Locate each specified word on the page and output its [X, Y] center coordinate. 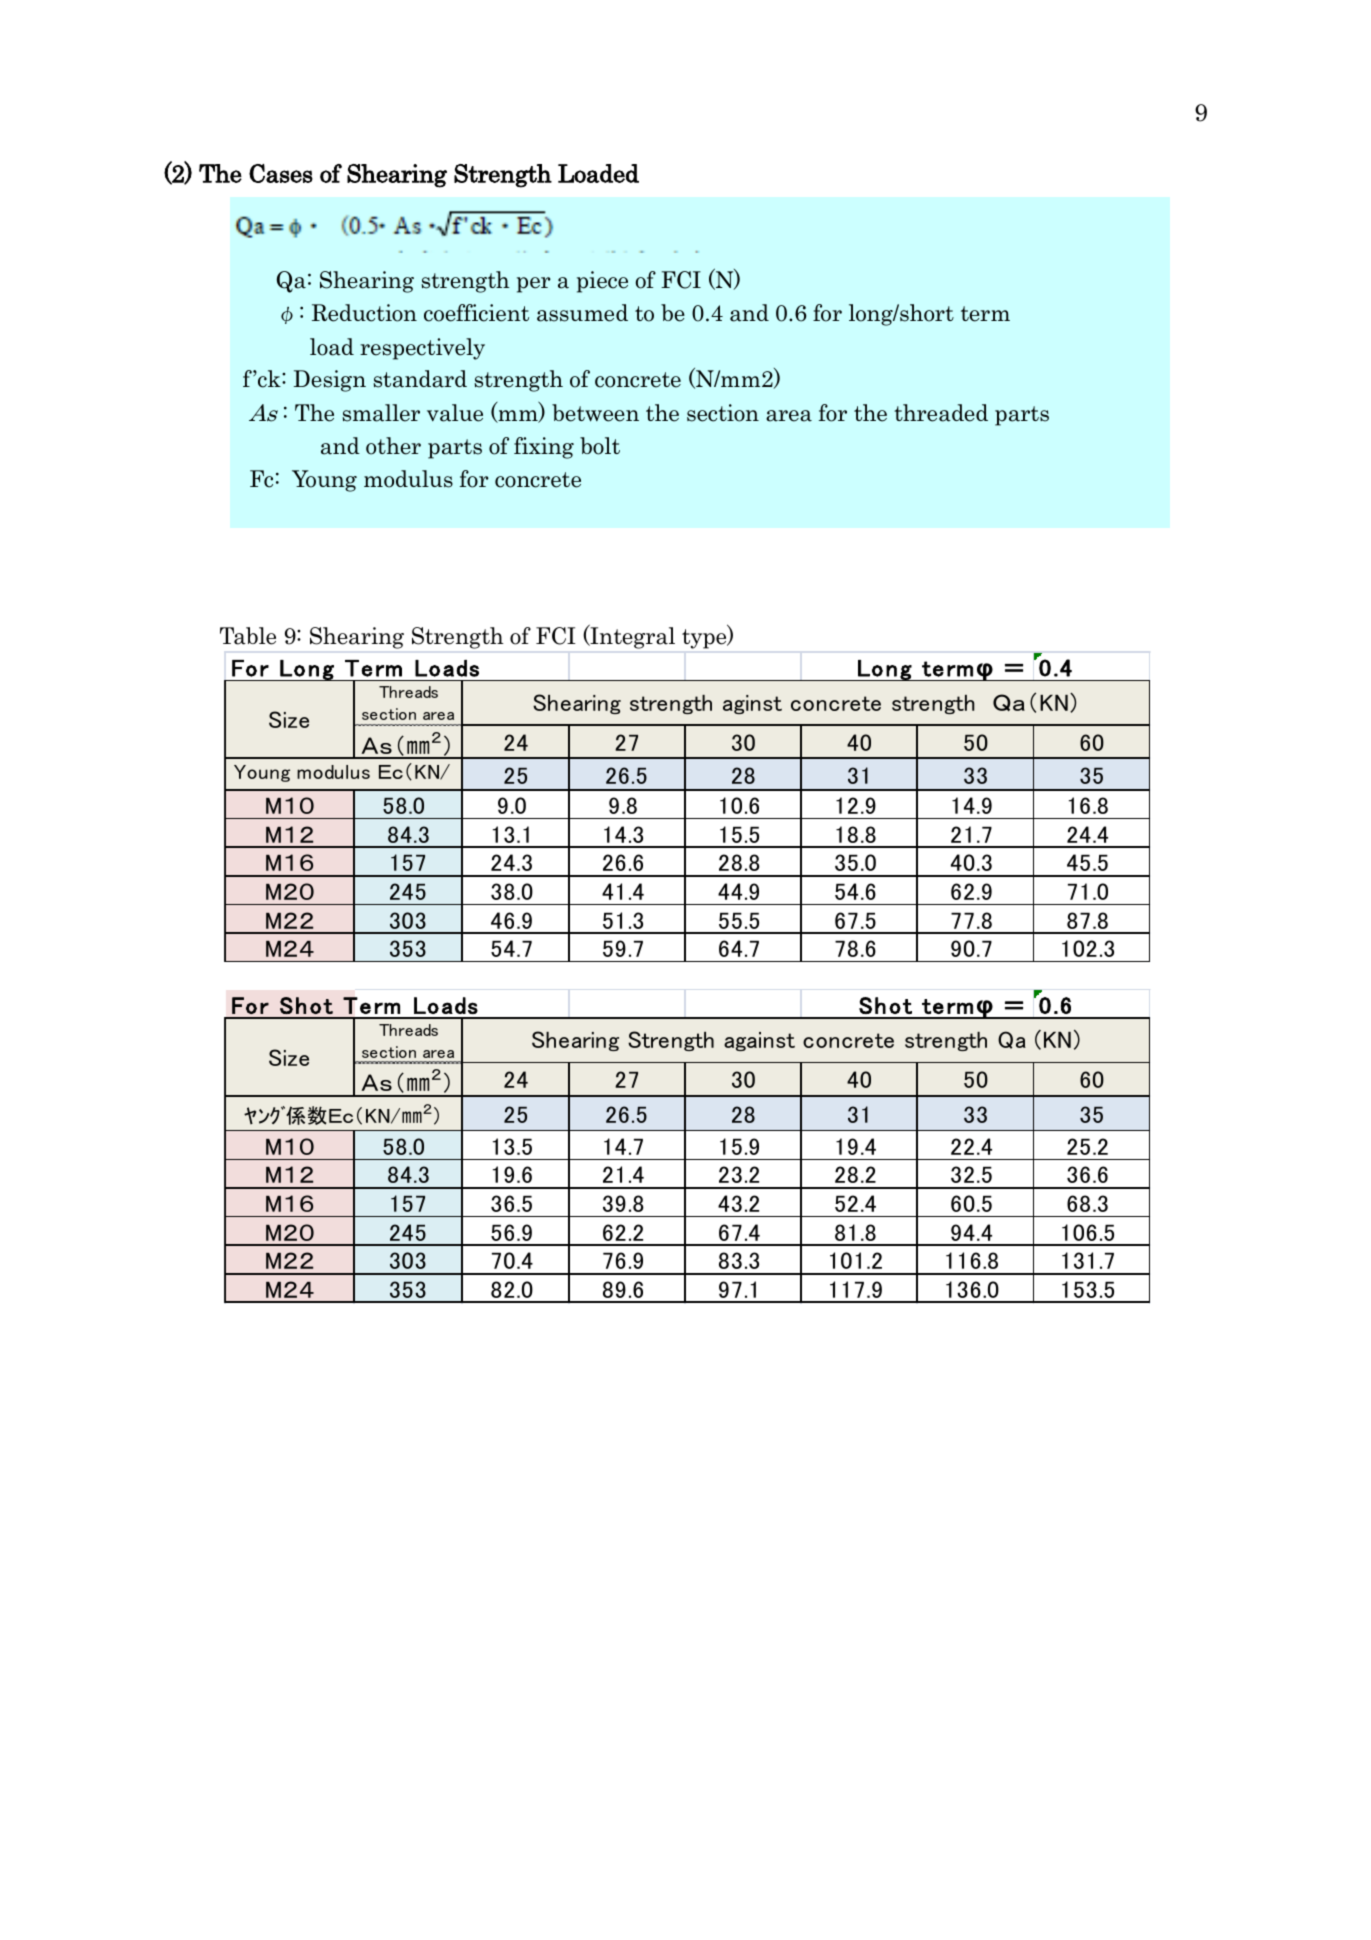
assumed [582, 313]
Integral [631, 637]
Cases [281, 173]
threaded [941, 413]
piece [602, 282]
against [759, 1041]
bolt [600, 446]
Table [248, 636]
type [705, 638]
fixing [544, 448]
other [393, 446]
